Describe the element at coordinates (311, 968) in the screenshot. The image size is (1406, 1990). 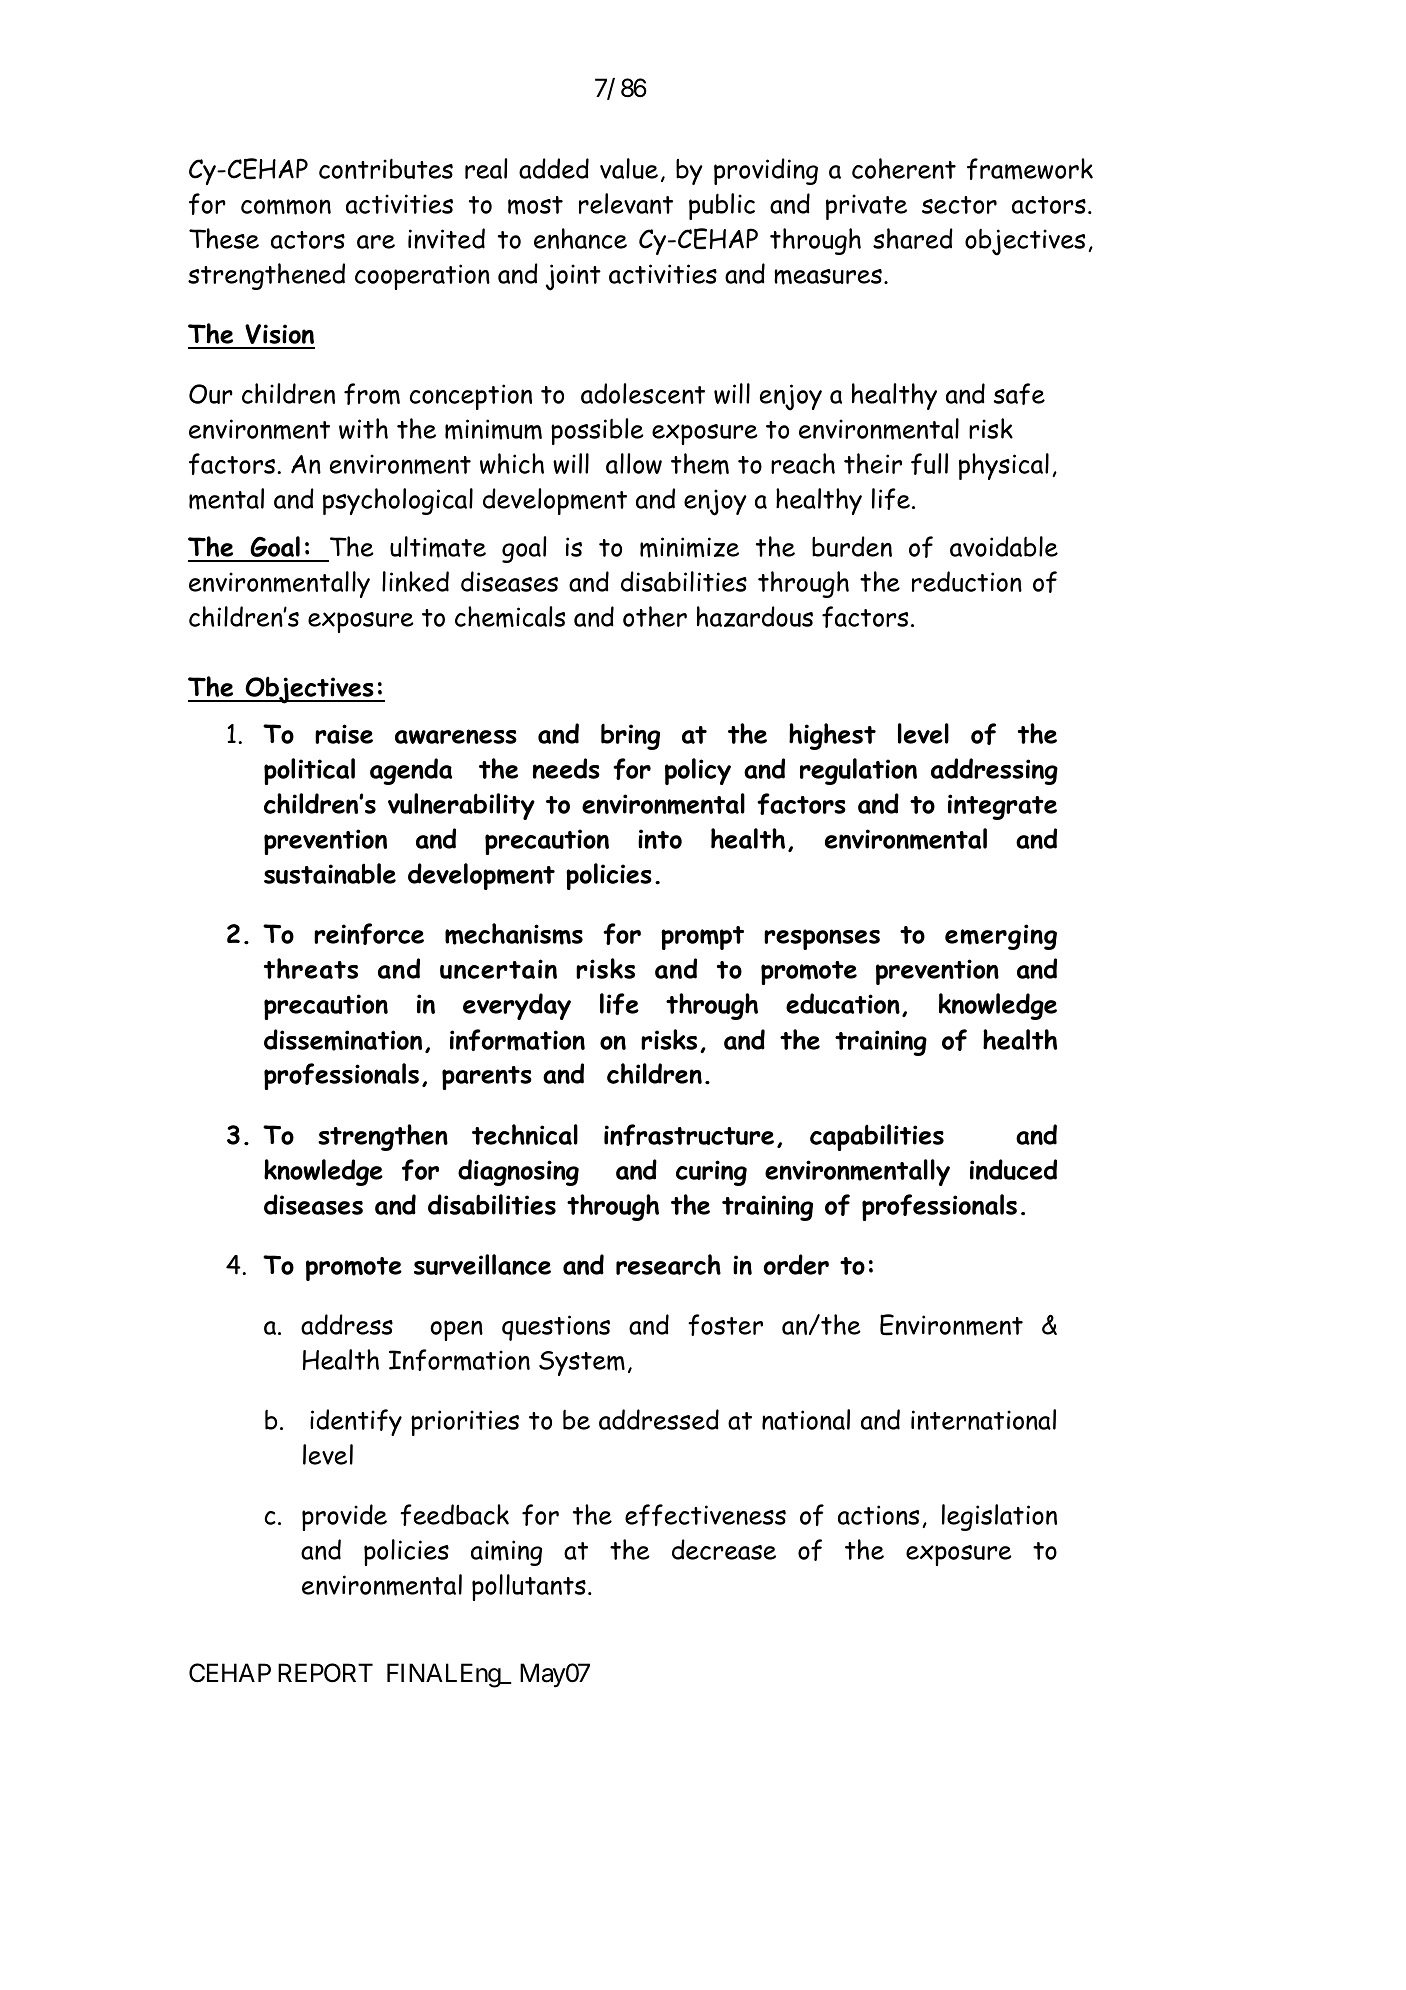
I see `threats` at that location.
